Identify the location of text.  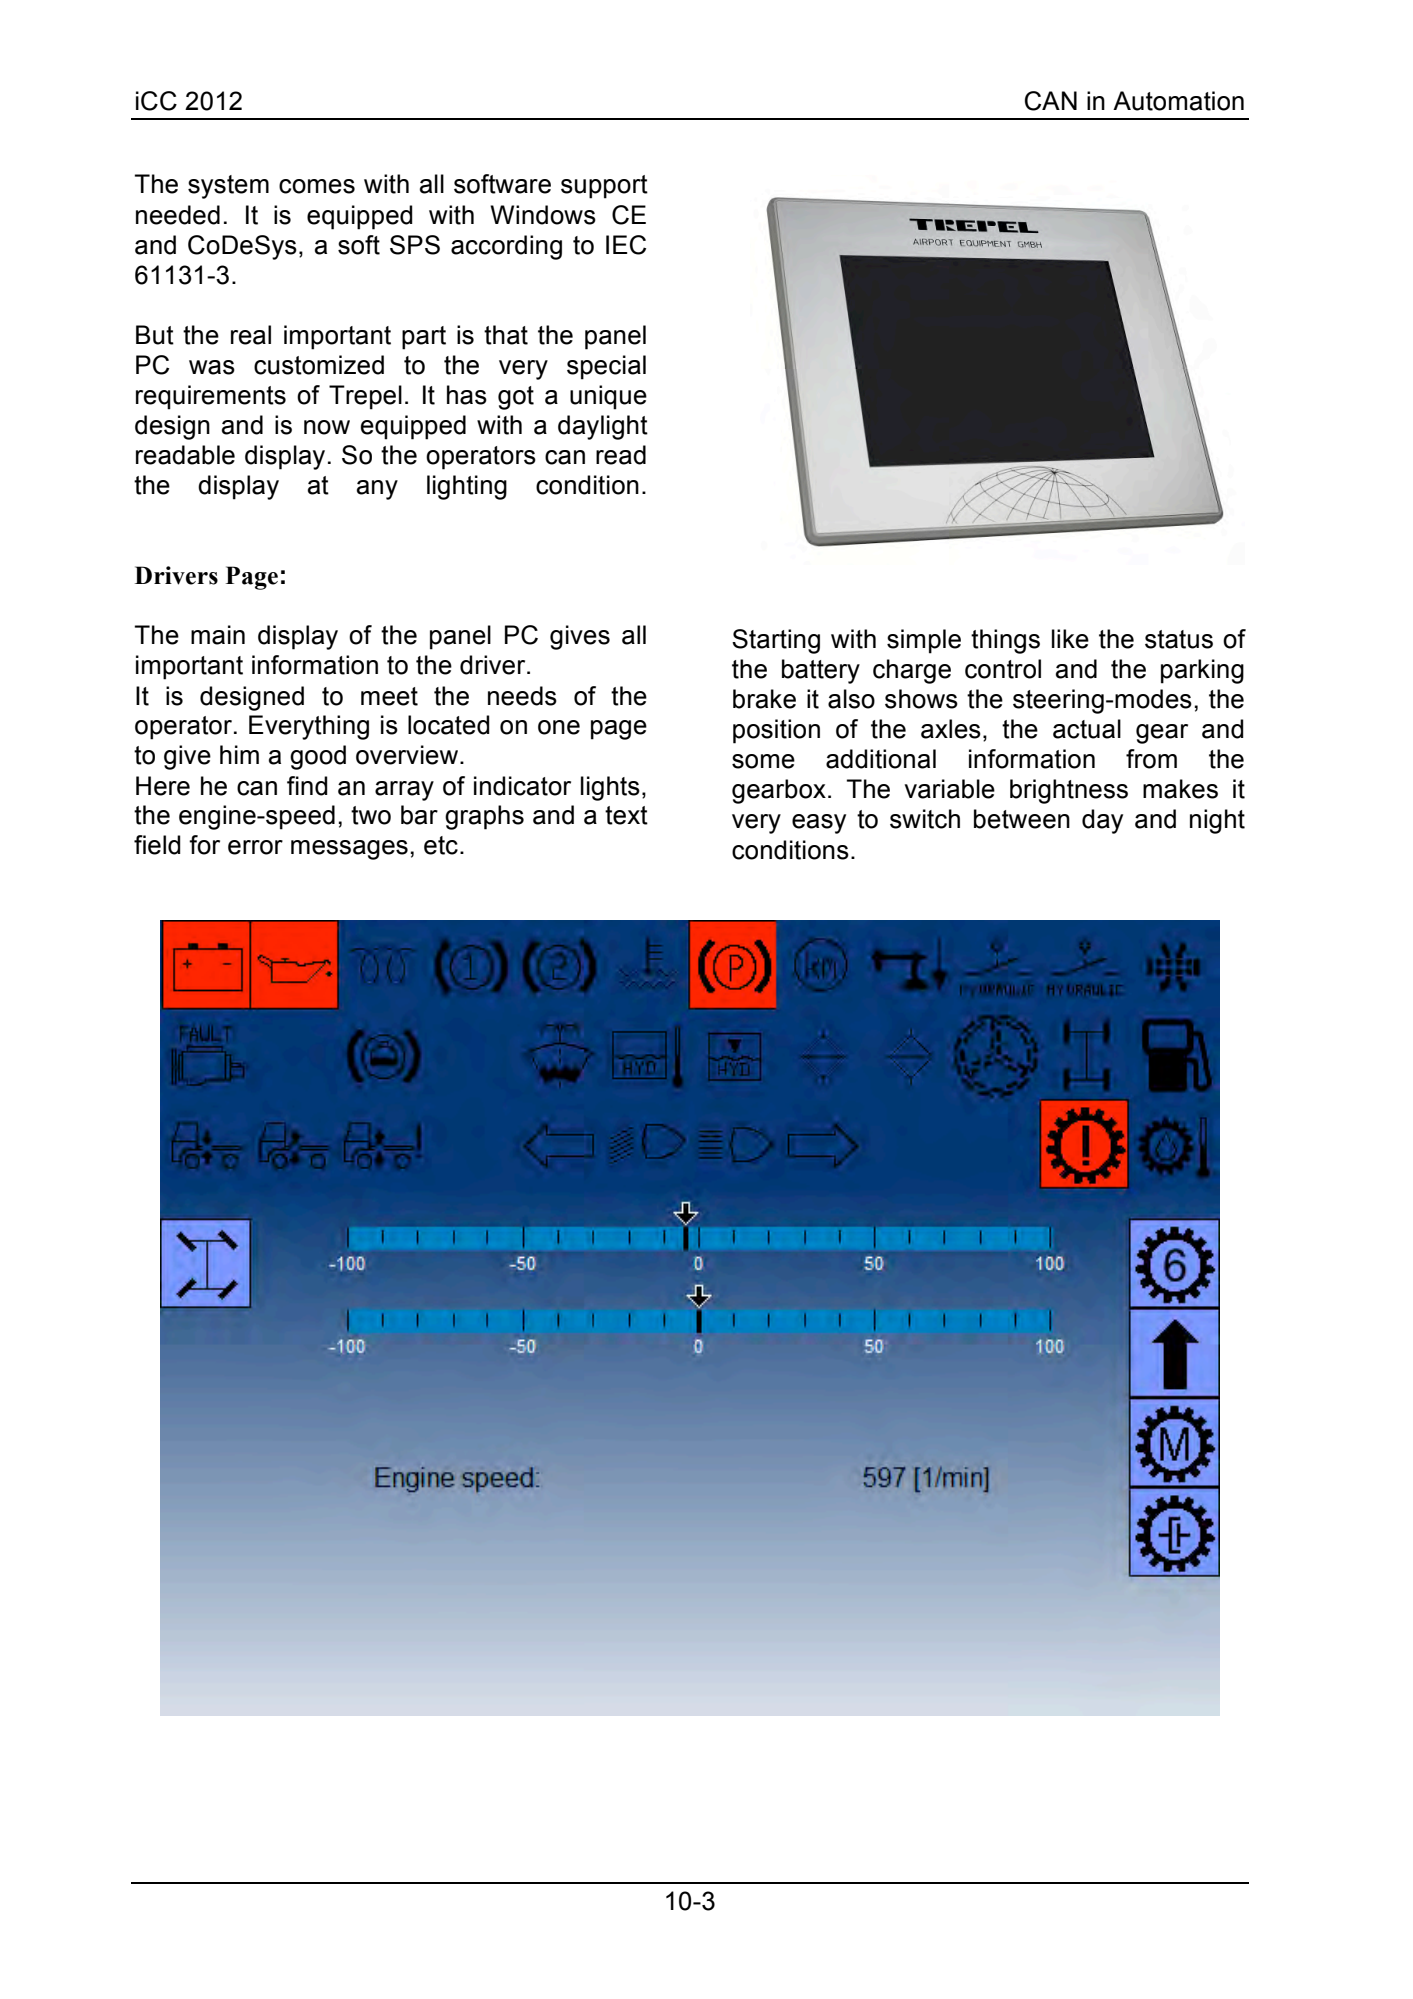
(626, 815).
